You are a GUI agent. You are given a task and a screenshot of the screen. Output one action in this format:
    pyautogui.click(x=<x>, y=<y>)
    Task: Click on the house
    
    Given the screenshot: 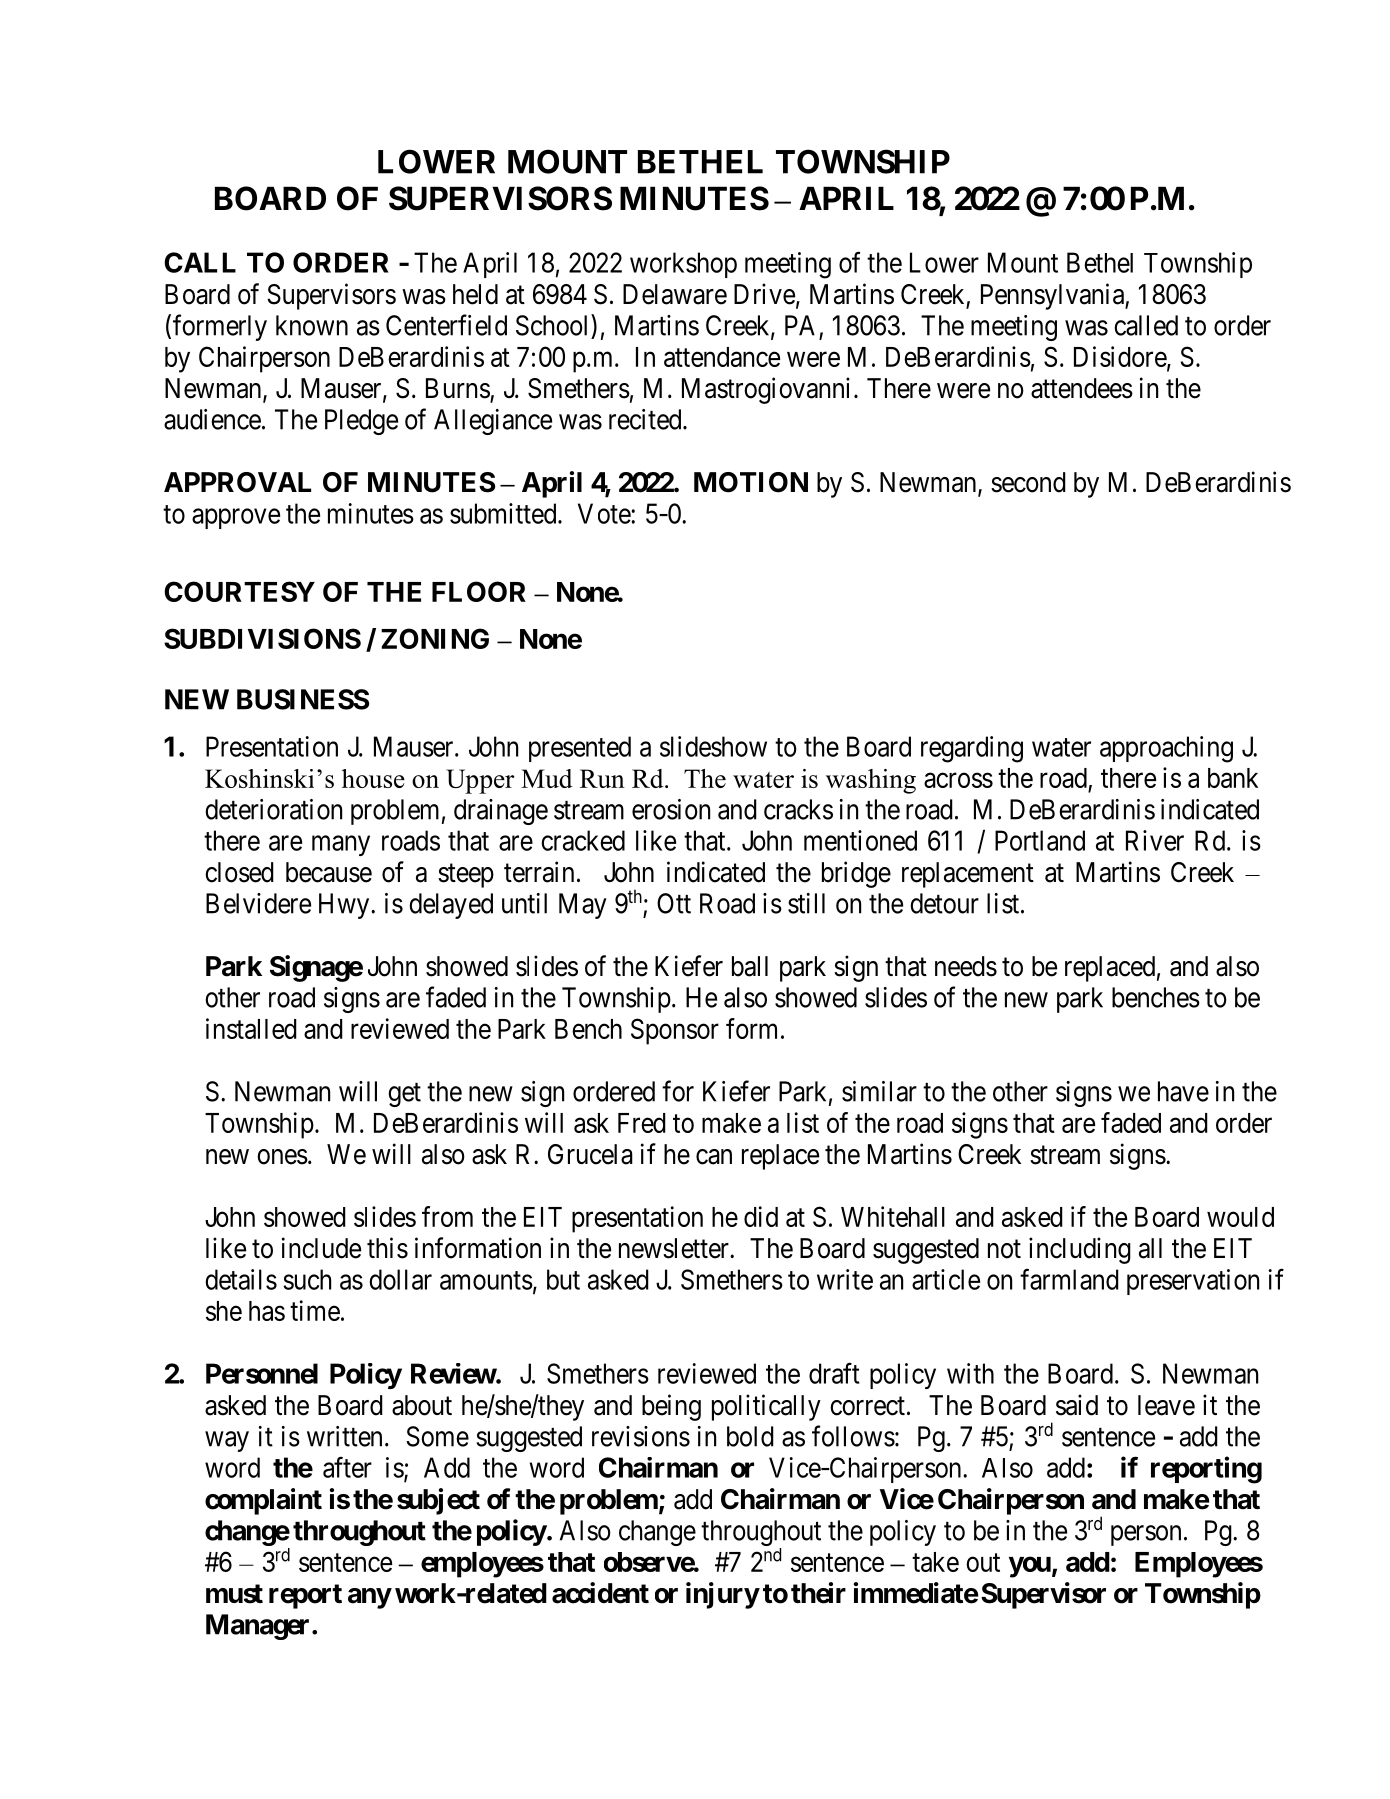 What is the action you would take?
    pyautogui.click(x=373, y=778)
